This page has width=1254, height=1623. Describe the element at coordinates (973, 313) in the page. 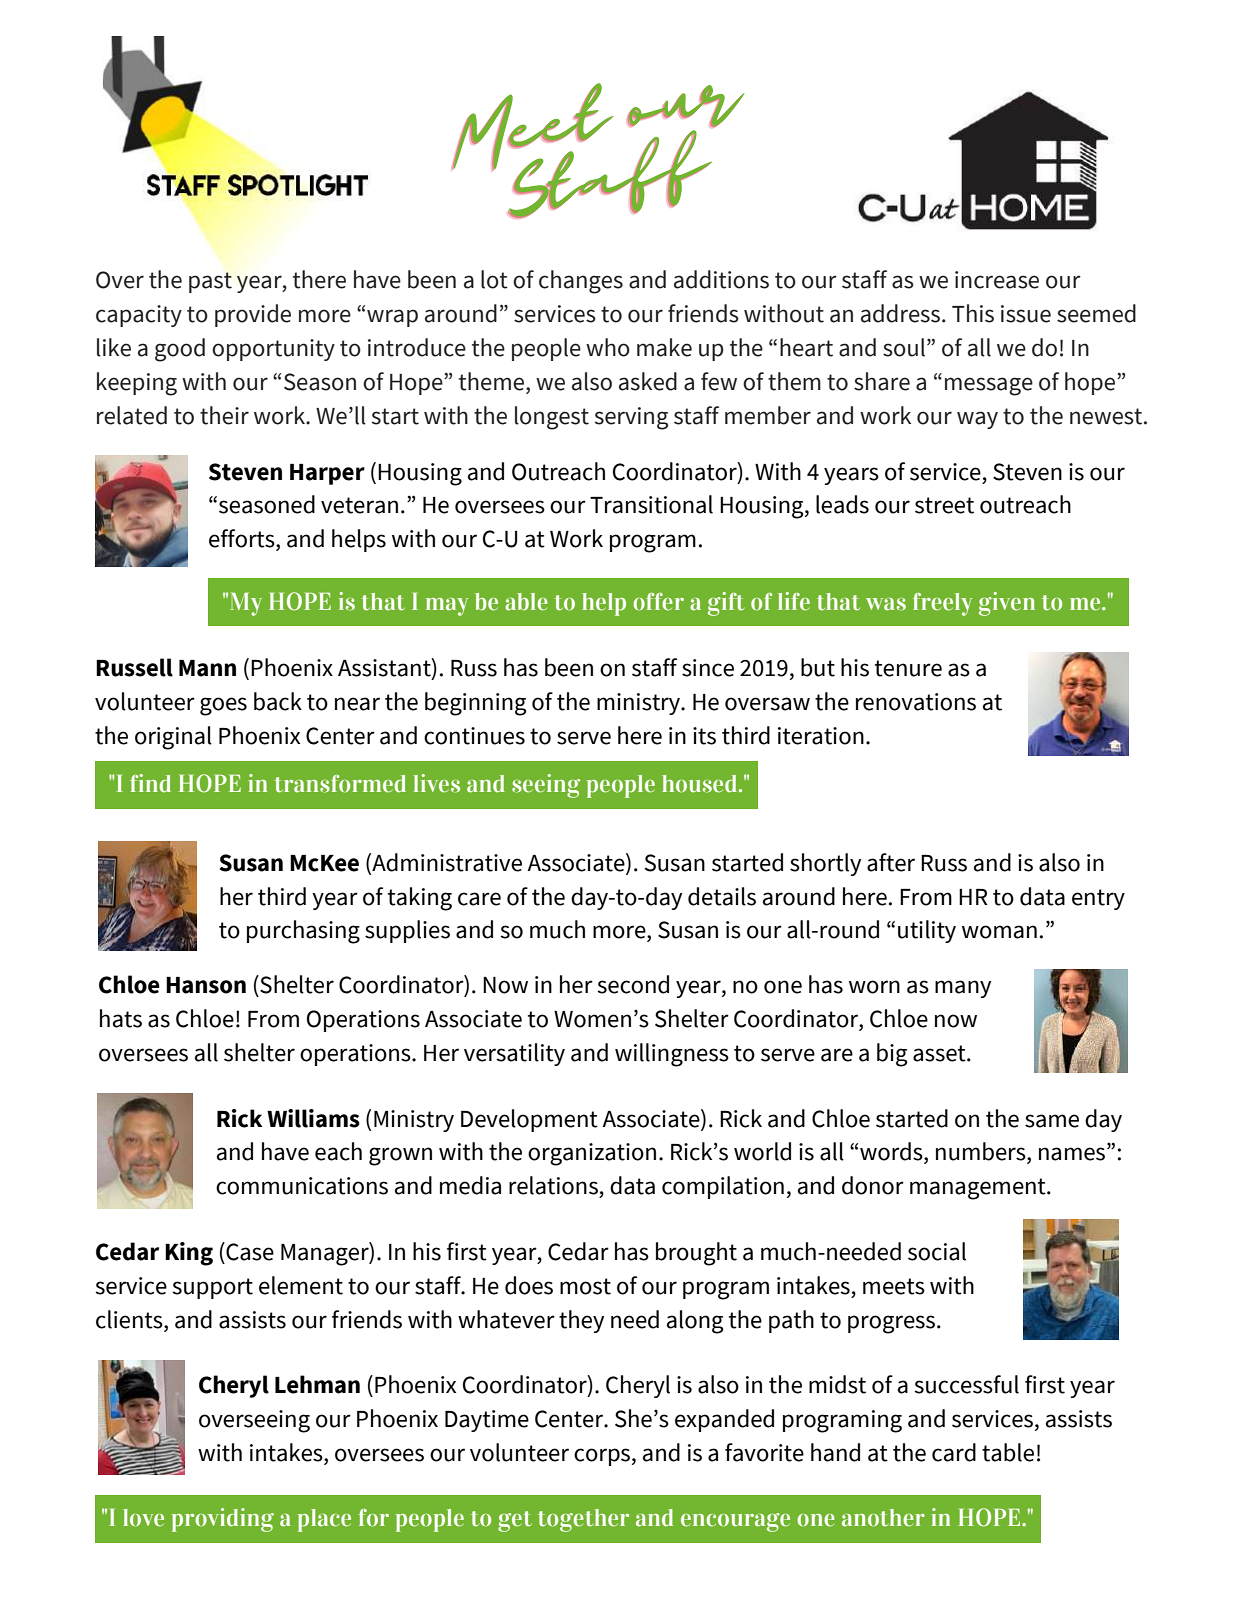

I see `This` at that location.
